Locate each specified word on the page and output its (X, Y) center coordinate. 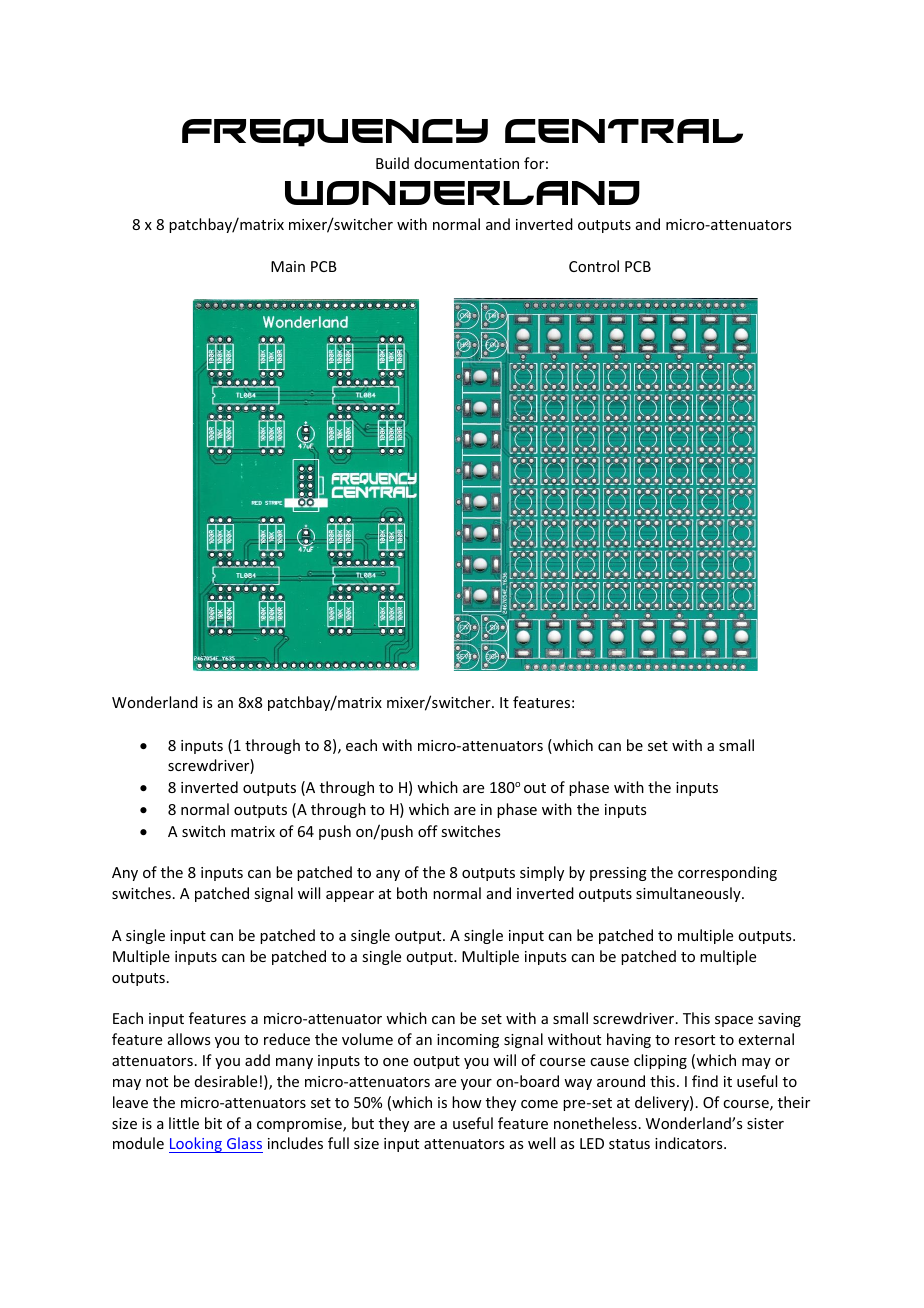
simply (542, 873)
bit (213, 1123)
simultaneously (689, 894)
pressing (618, 874)
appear (350, 896)
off (428, 831)
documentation (466, 163)
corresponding (727, 873)
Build (392, 163)
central (624, 131)
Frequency (335, 133)
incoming (468, 1041)
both (412, 893)
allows (189, 1039)
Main (288, 266)
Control (594, 266)
